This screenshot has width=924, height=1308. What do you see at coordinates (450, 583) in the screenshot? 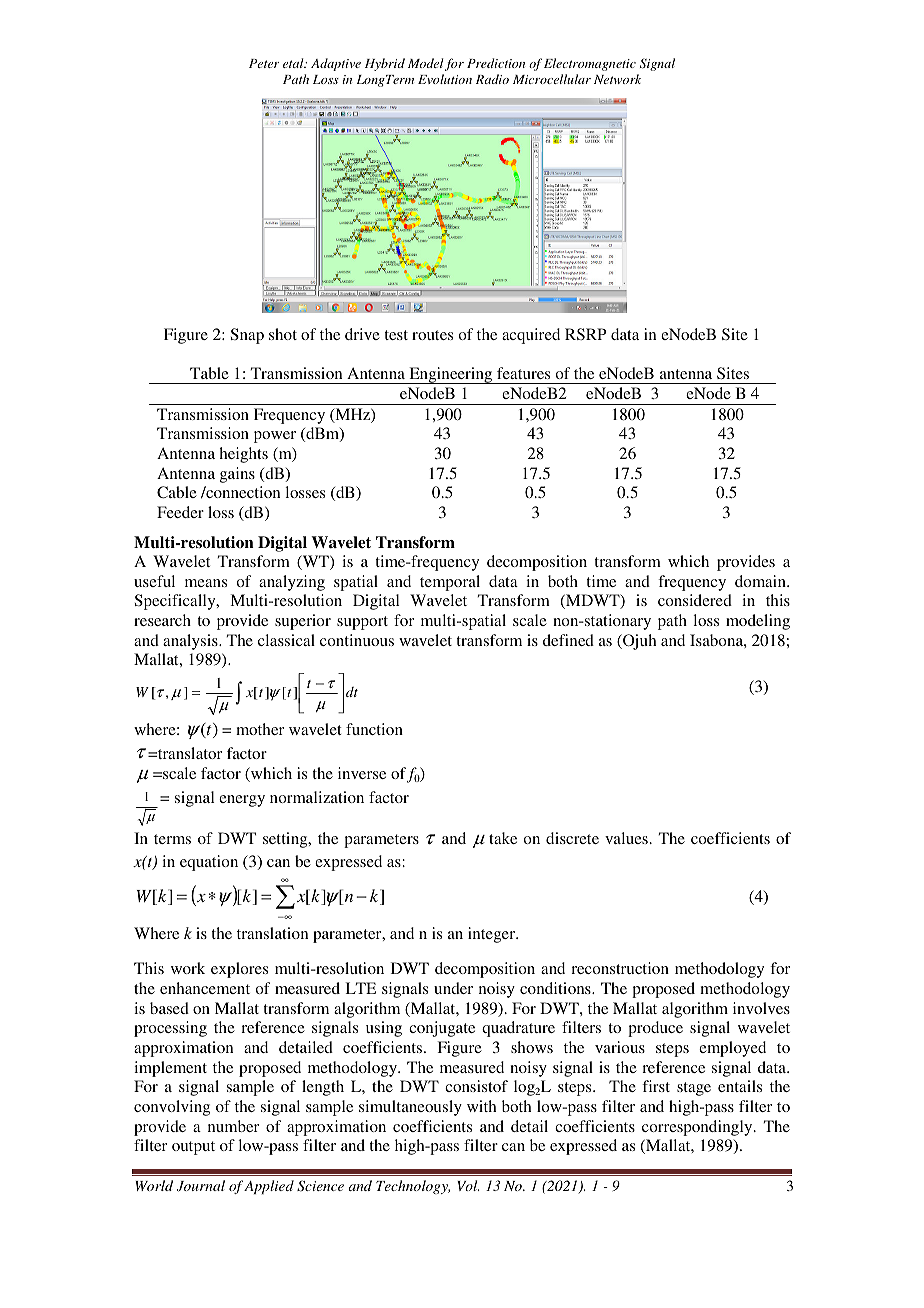
I see `temporal` at bounding box center [450, 583].
